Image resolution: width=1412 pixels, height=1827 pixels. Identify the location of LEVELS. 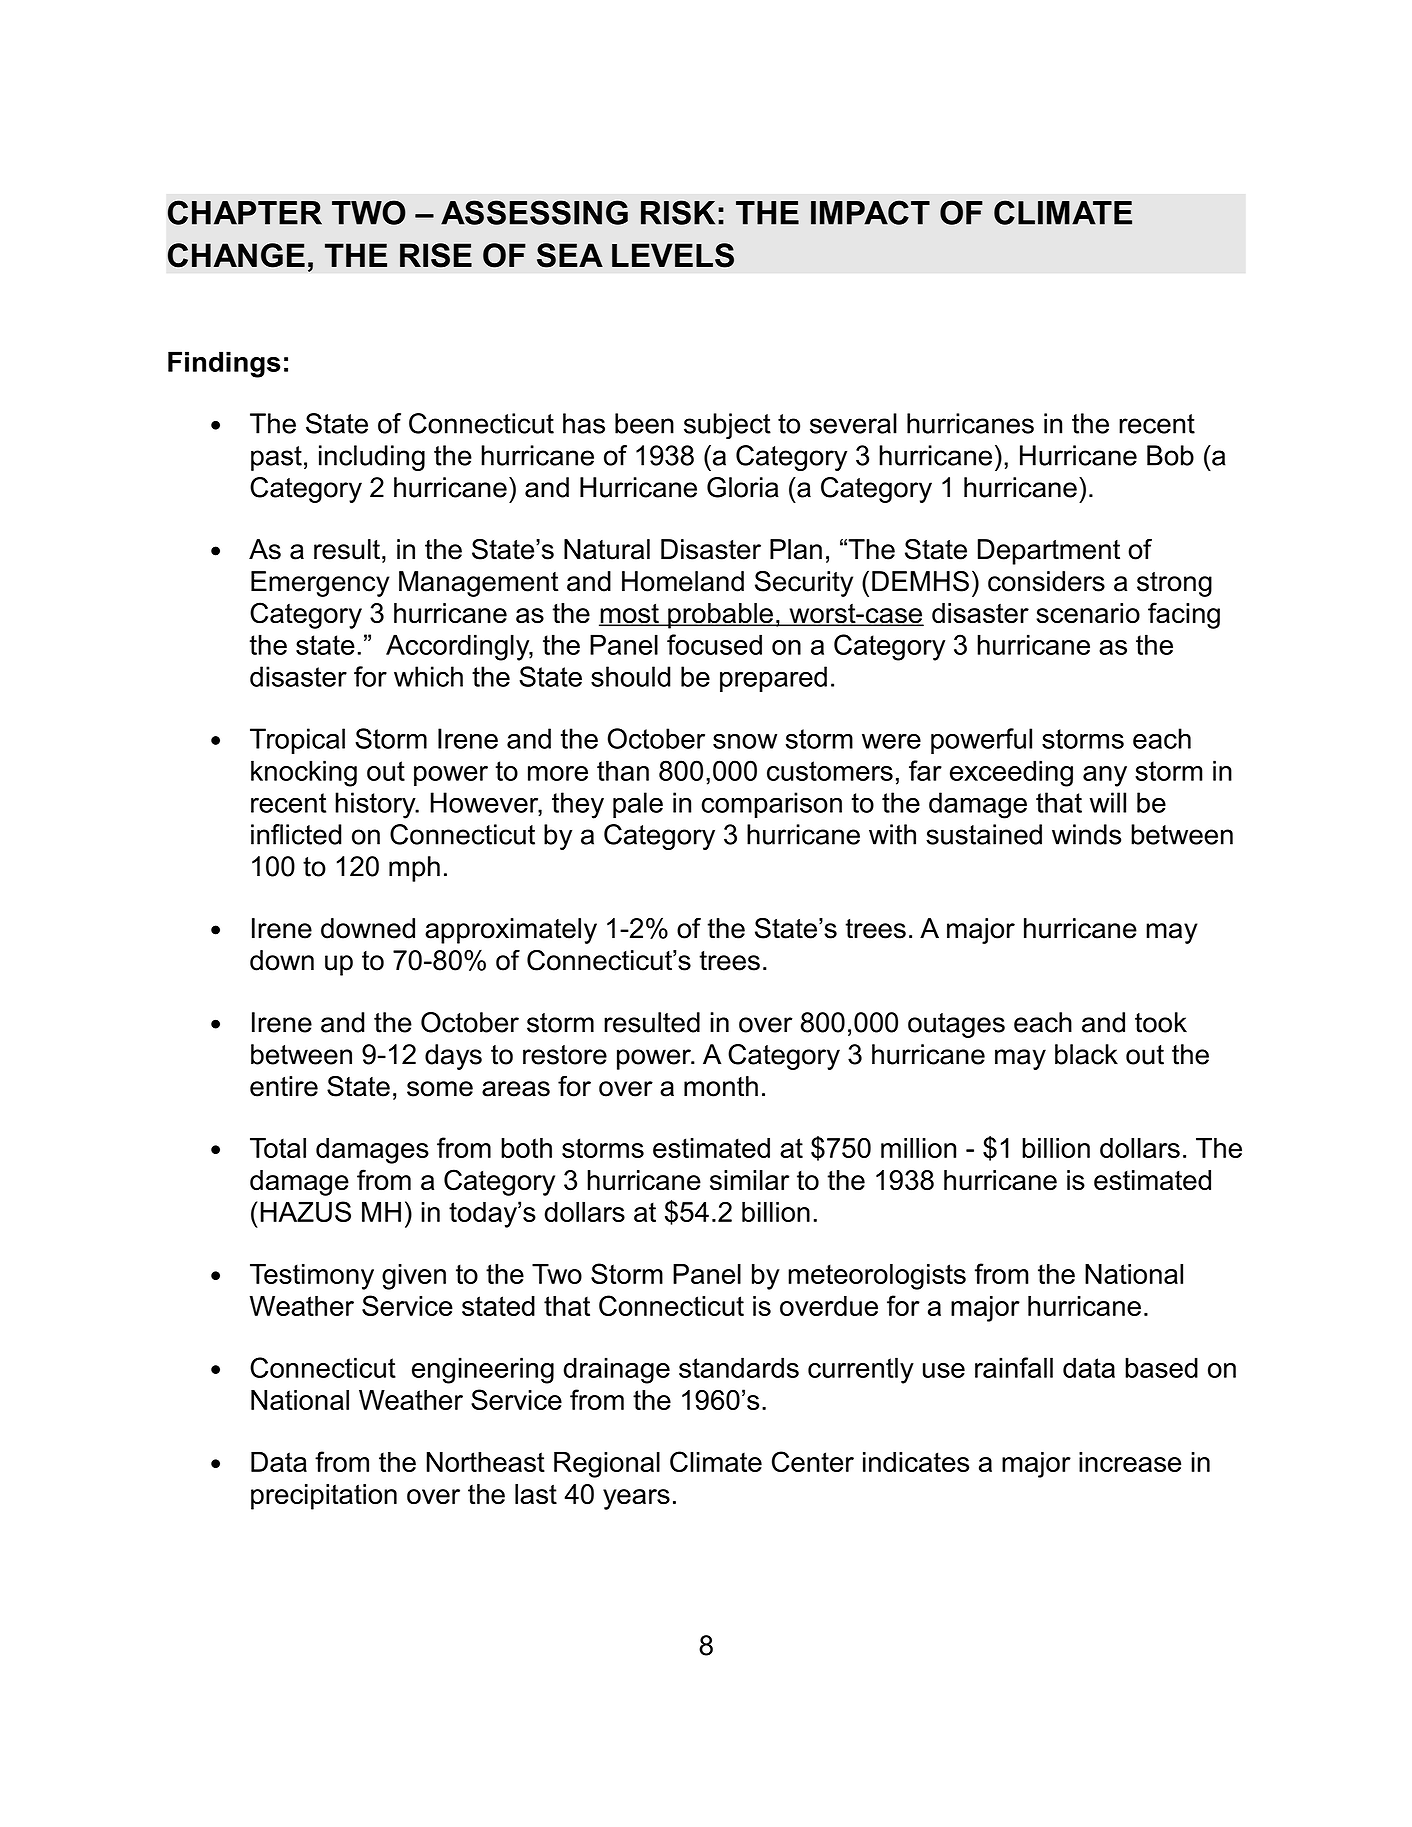
(673, 255).
